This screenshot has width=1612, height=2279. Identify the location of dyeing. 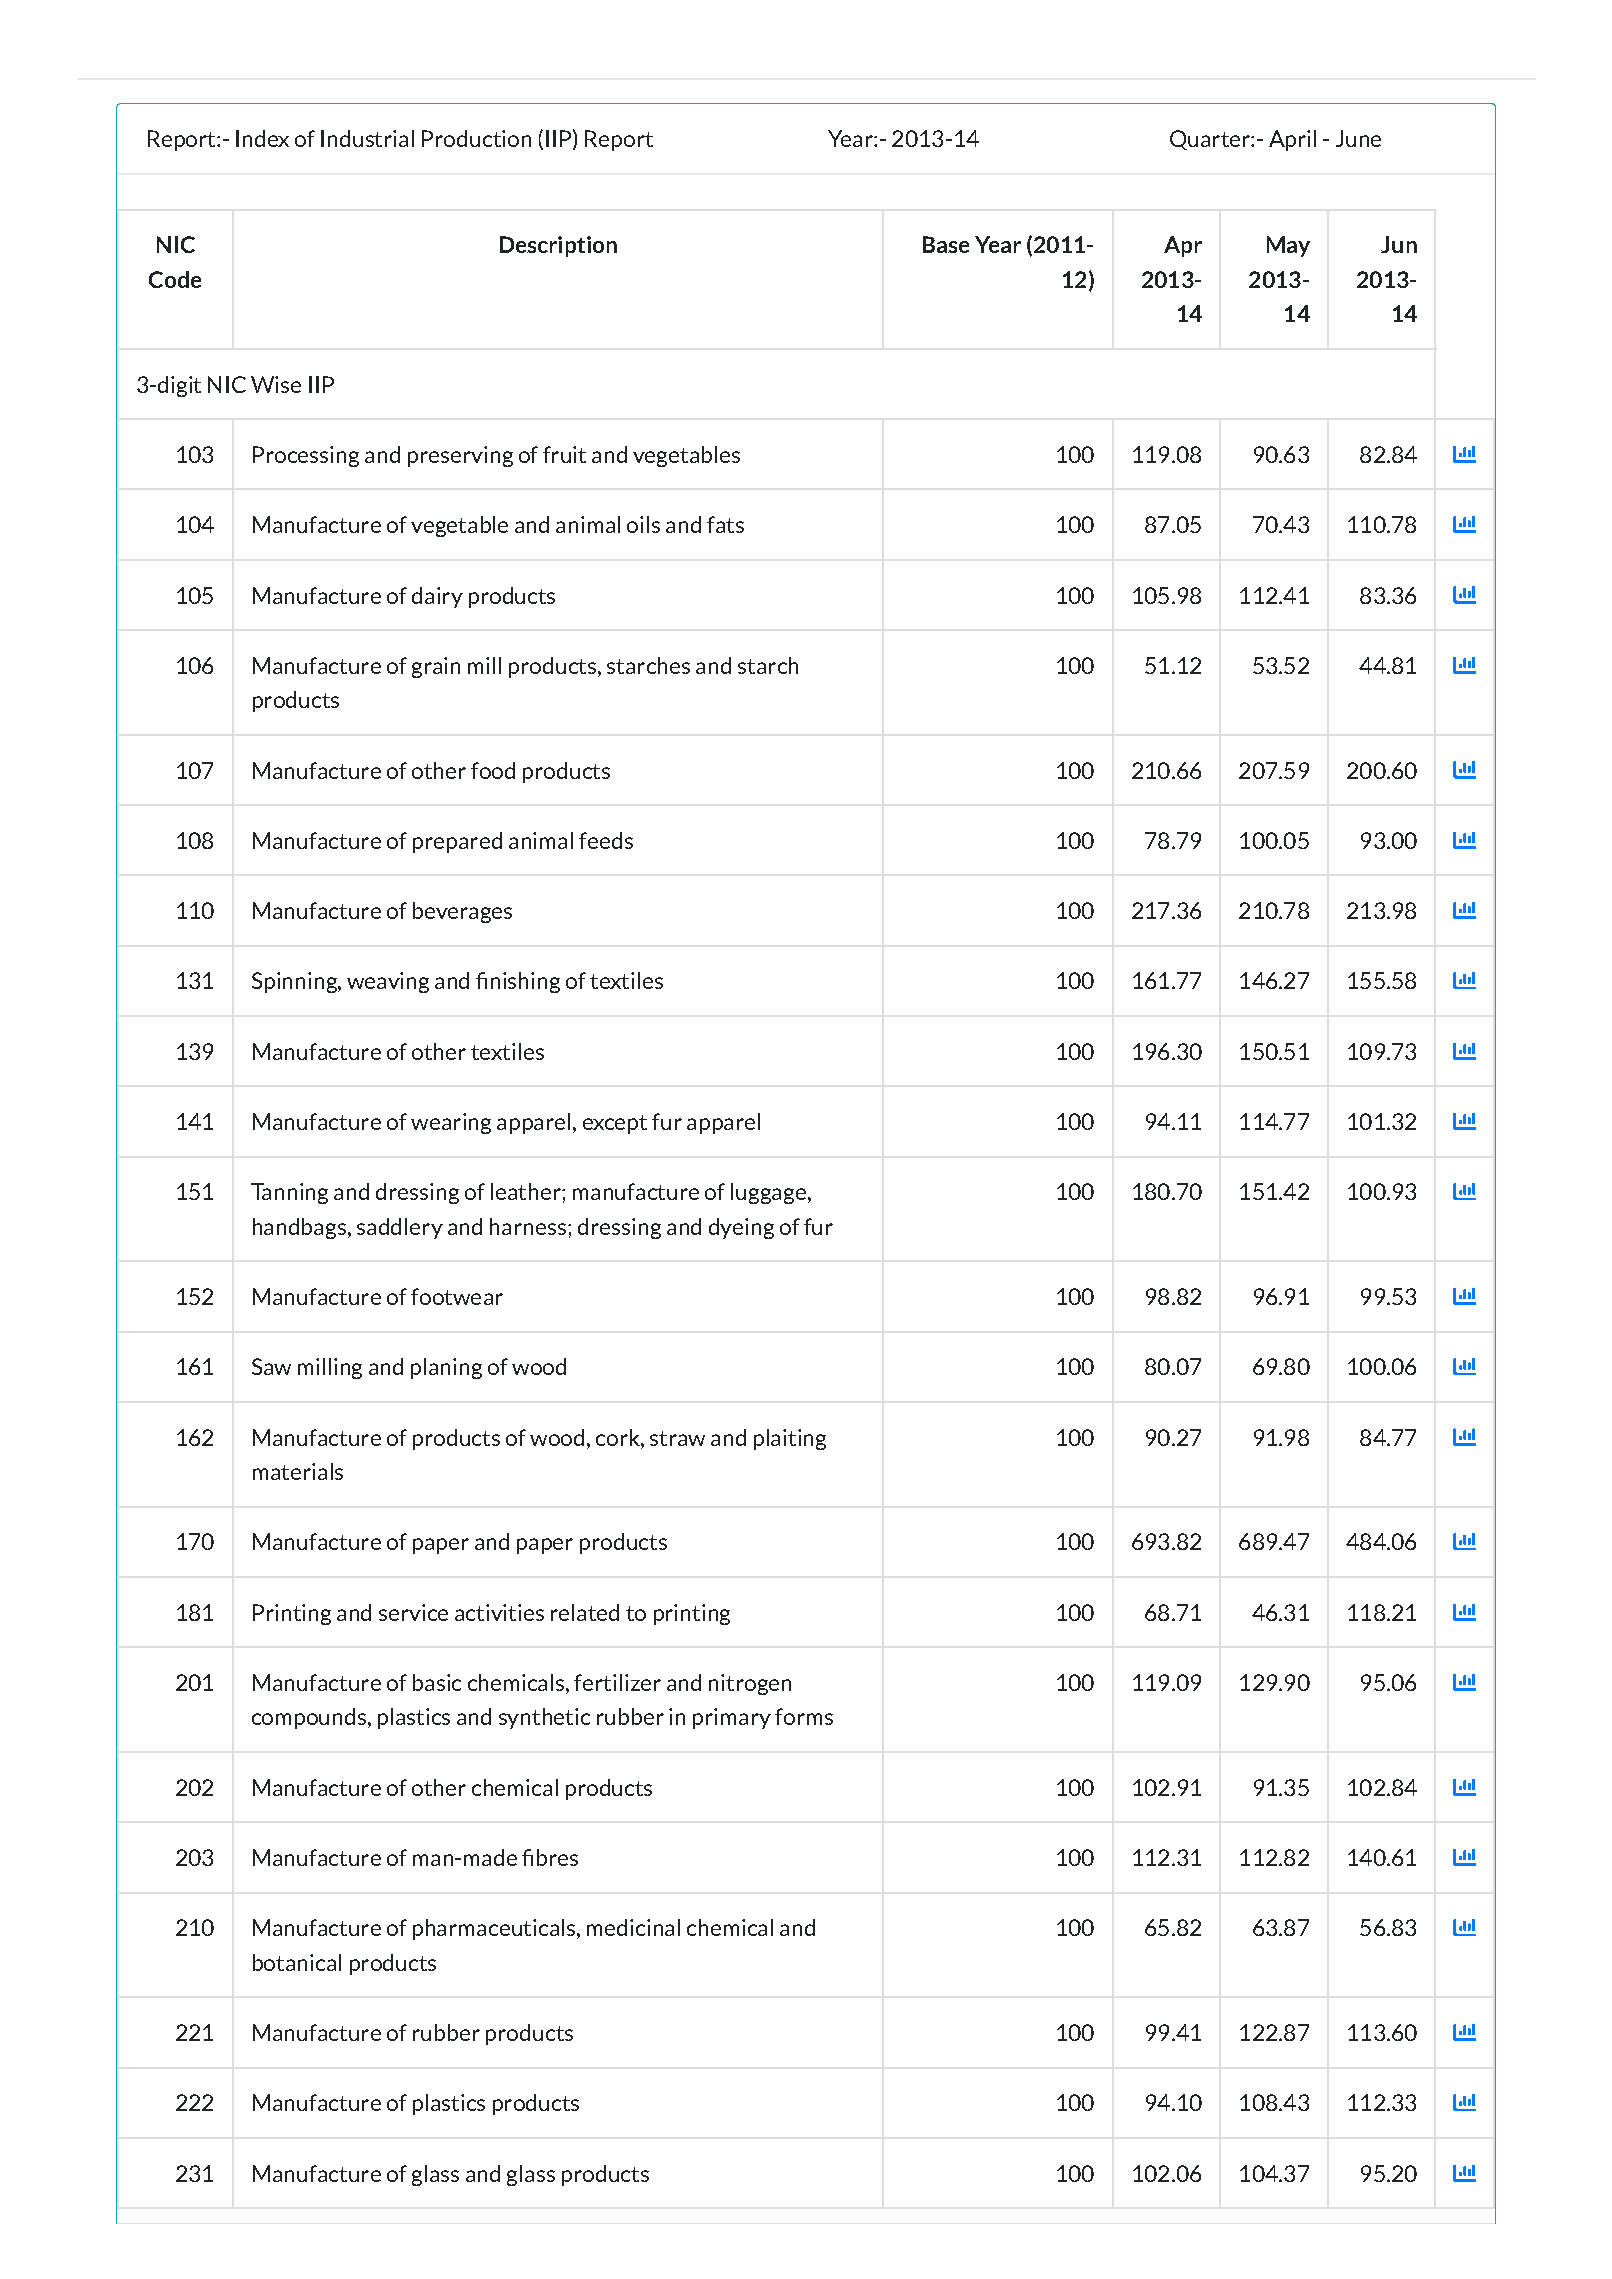
(741, 1228).
